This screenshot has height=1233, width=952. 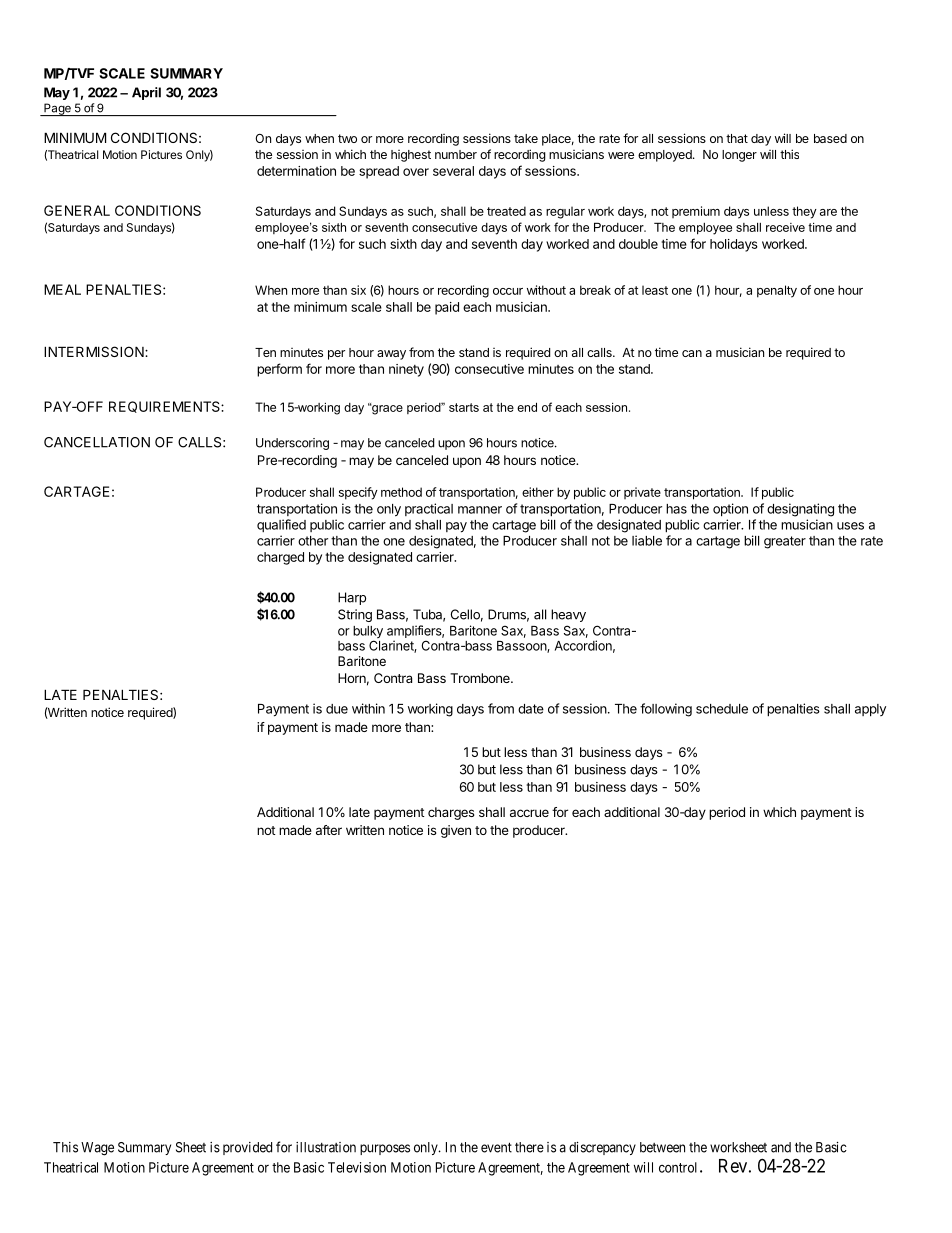 What do you see at coordinates (722, 709) in the screenshot?
I see `schedule` at bounding box center [722, 709].
